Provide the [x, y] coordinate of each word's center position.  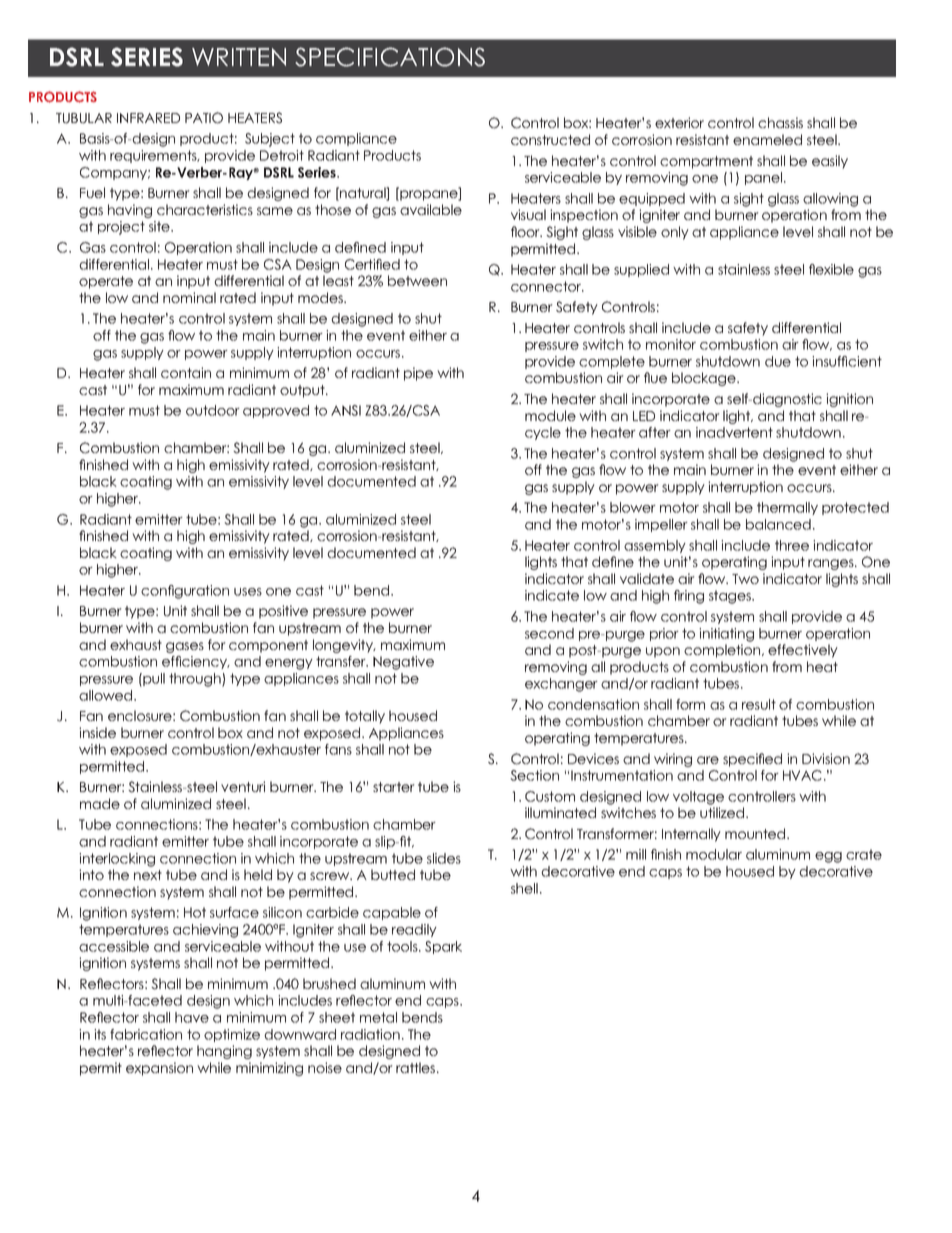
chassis [780, 122]
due [778, 361]
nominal [189, 297]
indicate [552, 595]
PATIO [204, 118]
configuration [185, 592]
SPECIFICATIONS [390, 57]
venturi [243, 786]
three [792, 545]
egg [828, 857]
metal [378, 1017]
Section [534, 775]
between [417, 280]
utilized [723, 812]
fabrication [146, 1034]
